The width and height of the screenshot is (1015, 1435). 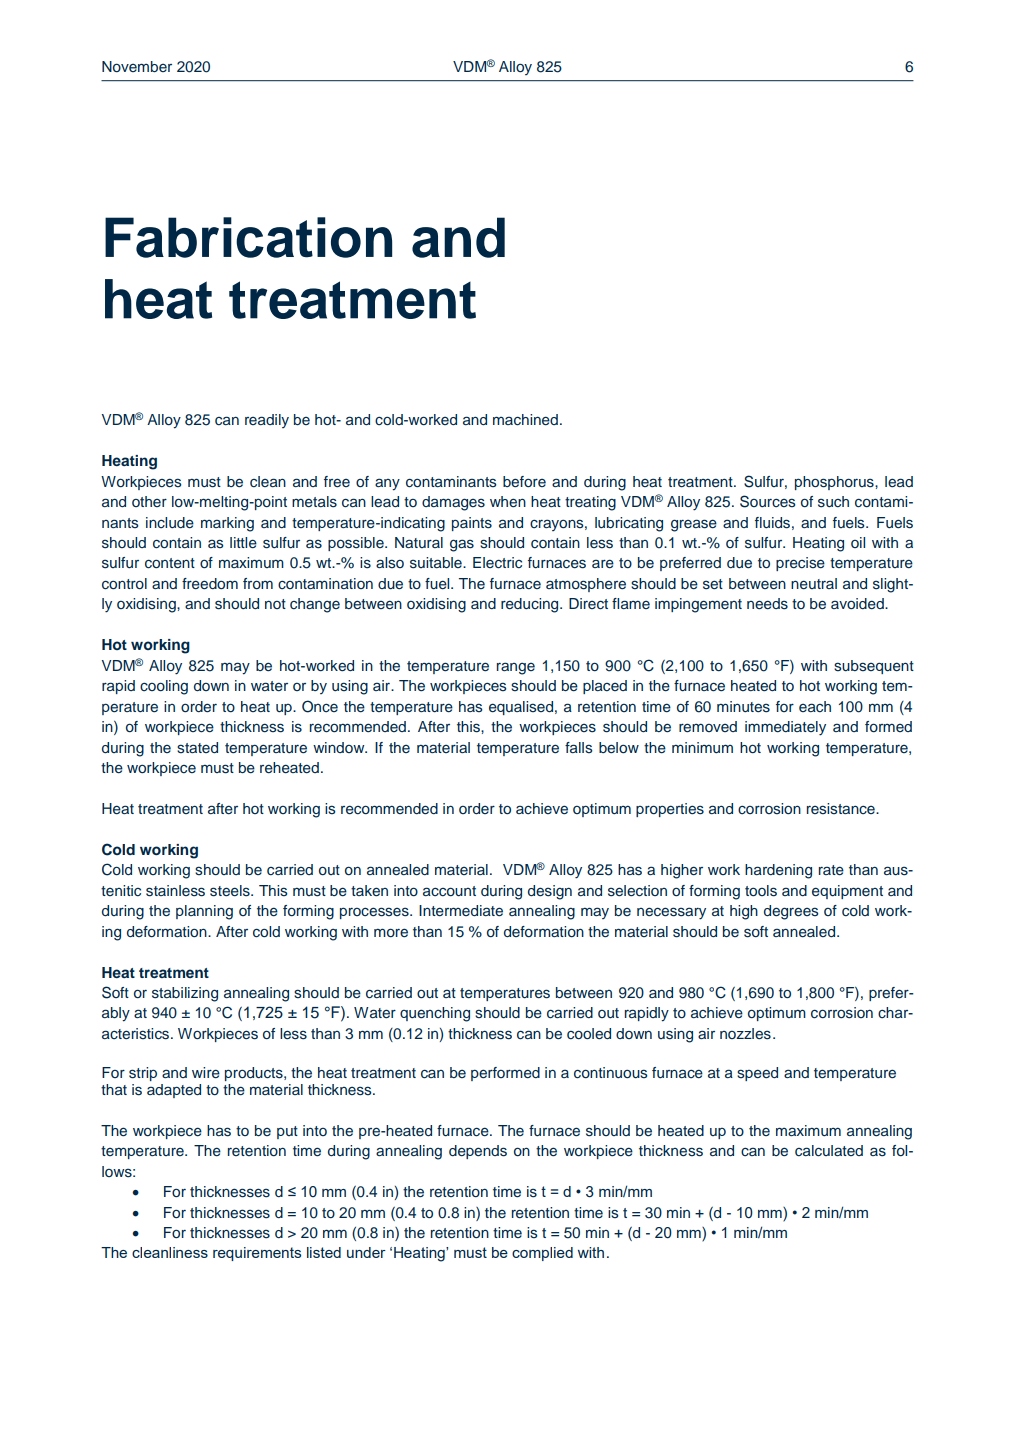 I want to click on planning, so click(x=204, y=912).
